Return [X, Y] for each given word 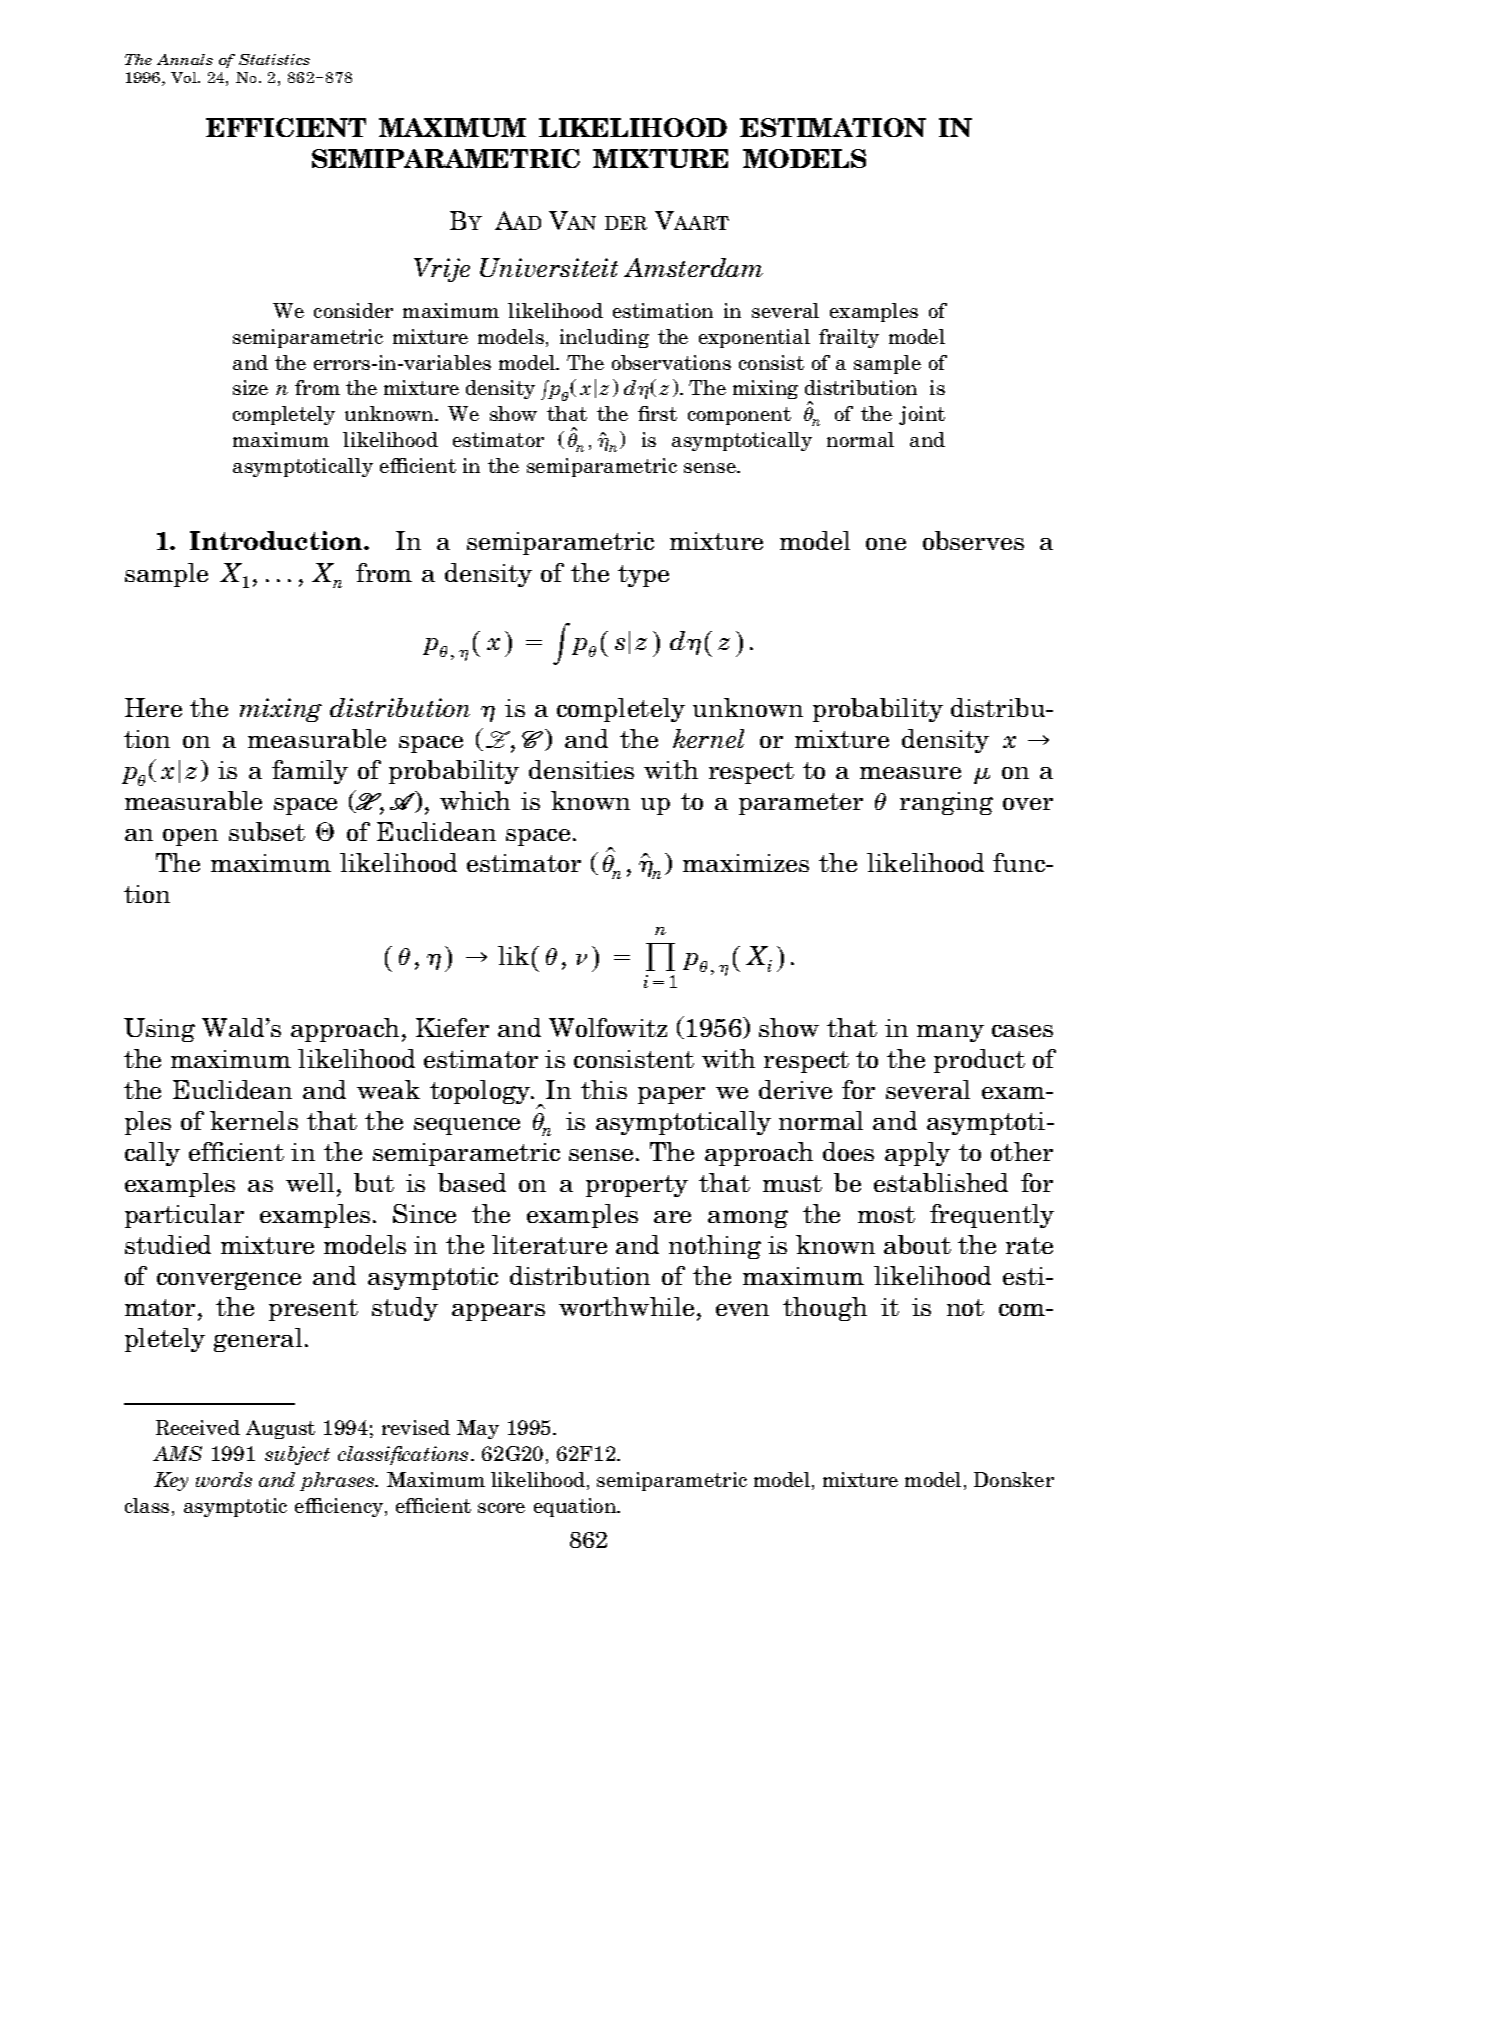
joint [922, 415]
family [310, 772]
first [657, 413]
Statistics [274, 59]
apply [917, 1154]
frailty [849, 338]
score [501, 1508]
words [224, 1479]
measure [910, 773]
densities [581, 769]
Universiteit [549, 267]
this [604, 1089]
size [250, 387]
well [310, 1182]
